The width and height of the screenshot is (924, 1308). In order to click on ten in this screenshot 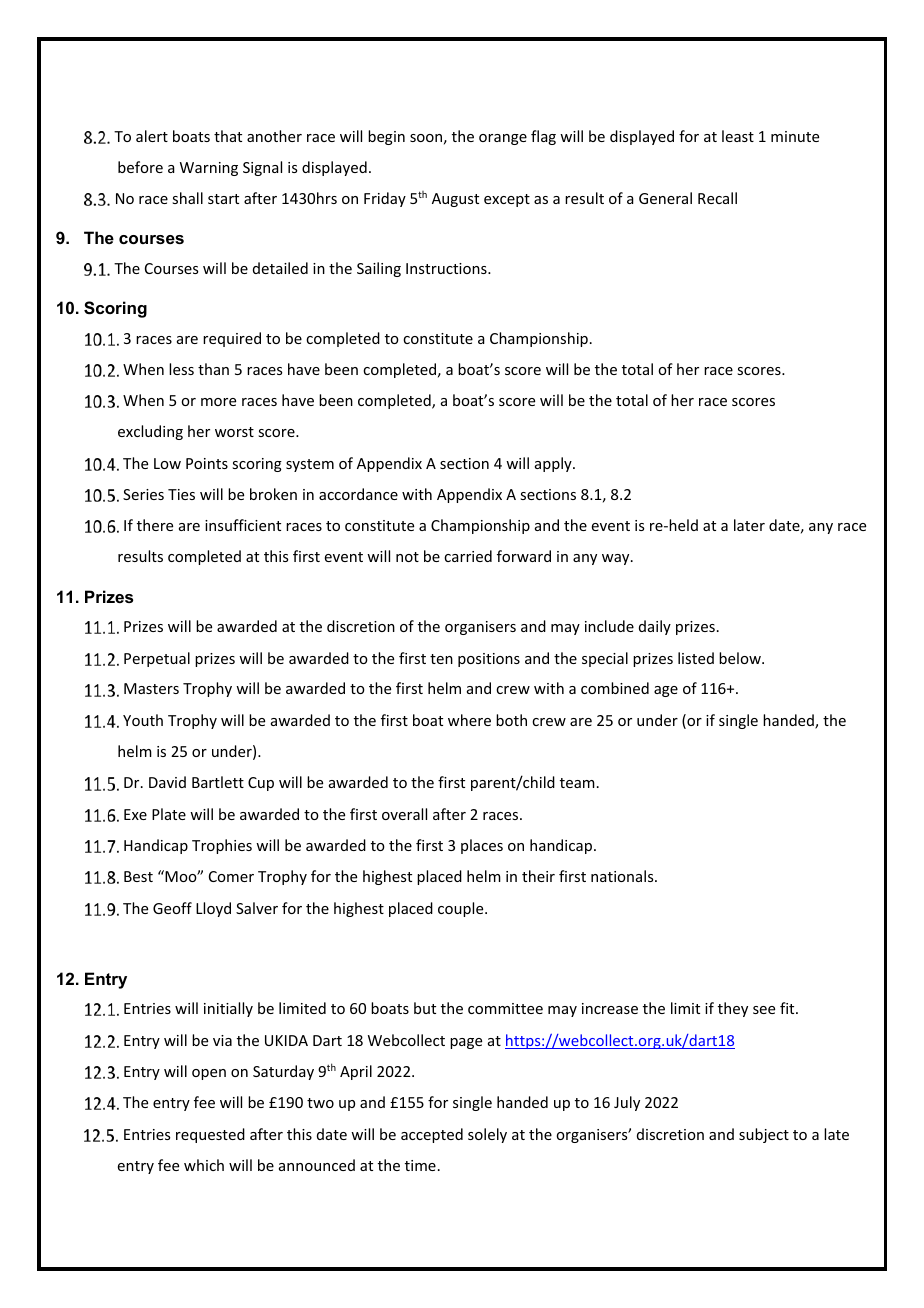, I will do `click(441, 659)`.
